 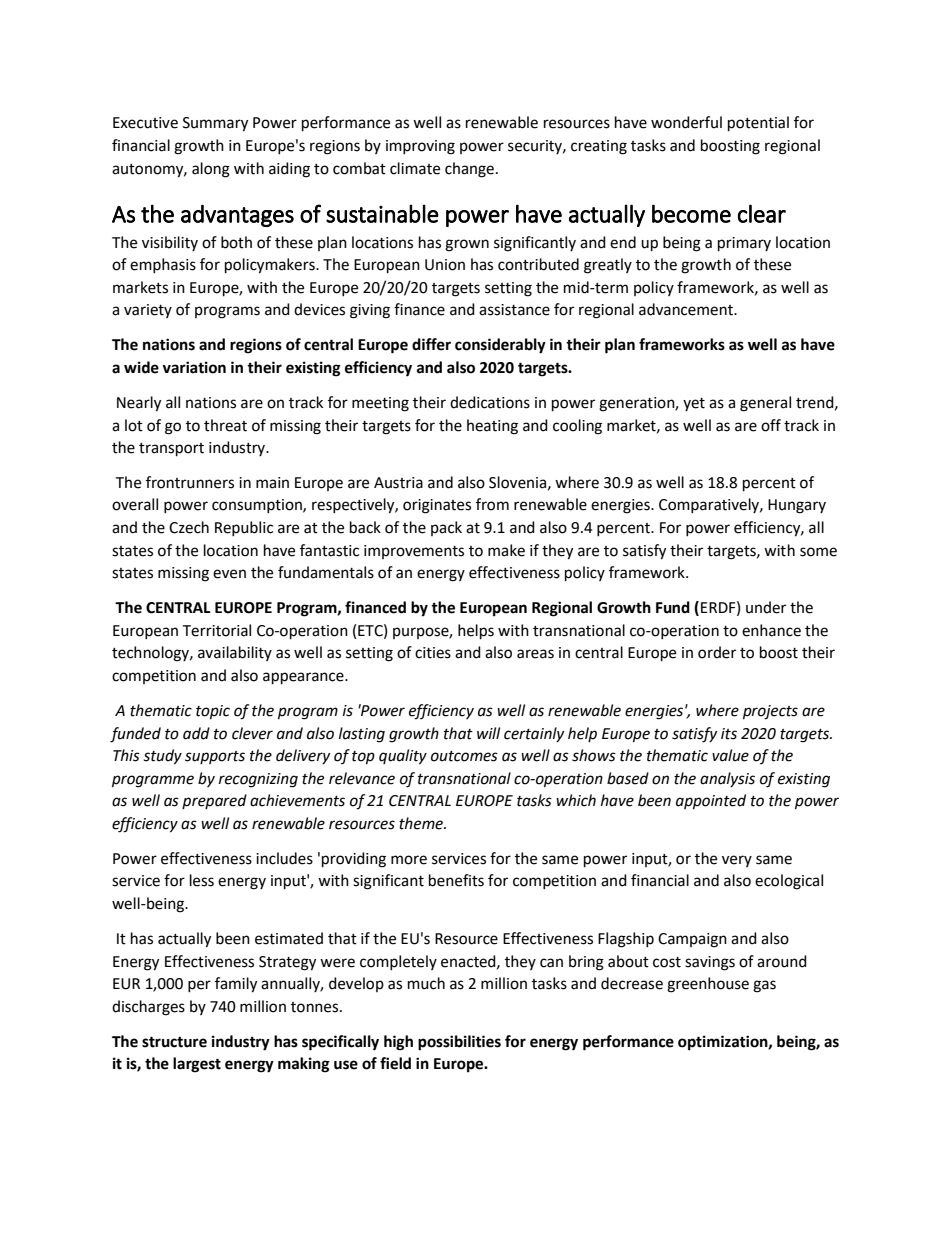 What do you see at coordinates (174, 1042) in the screenshot?
I see `structure` at bounding box center [174, 1042].
